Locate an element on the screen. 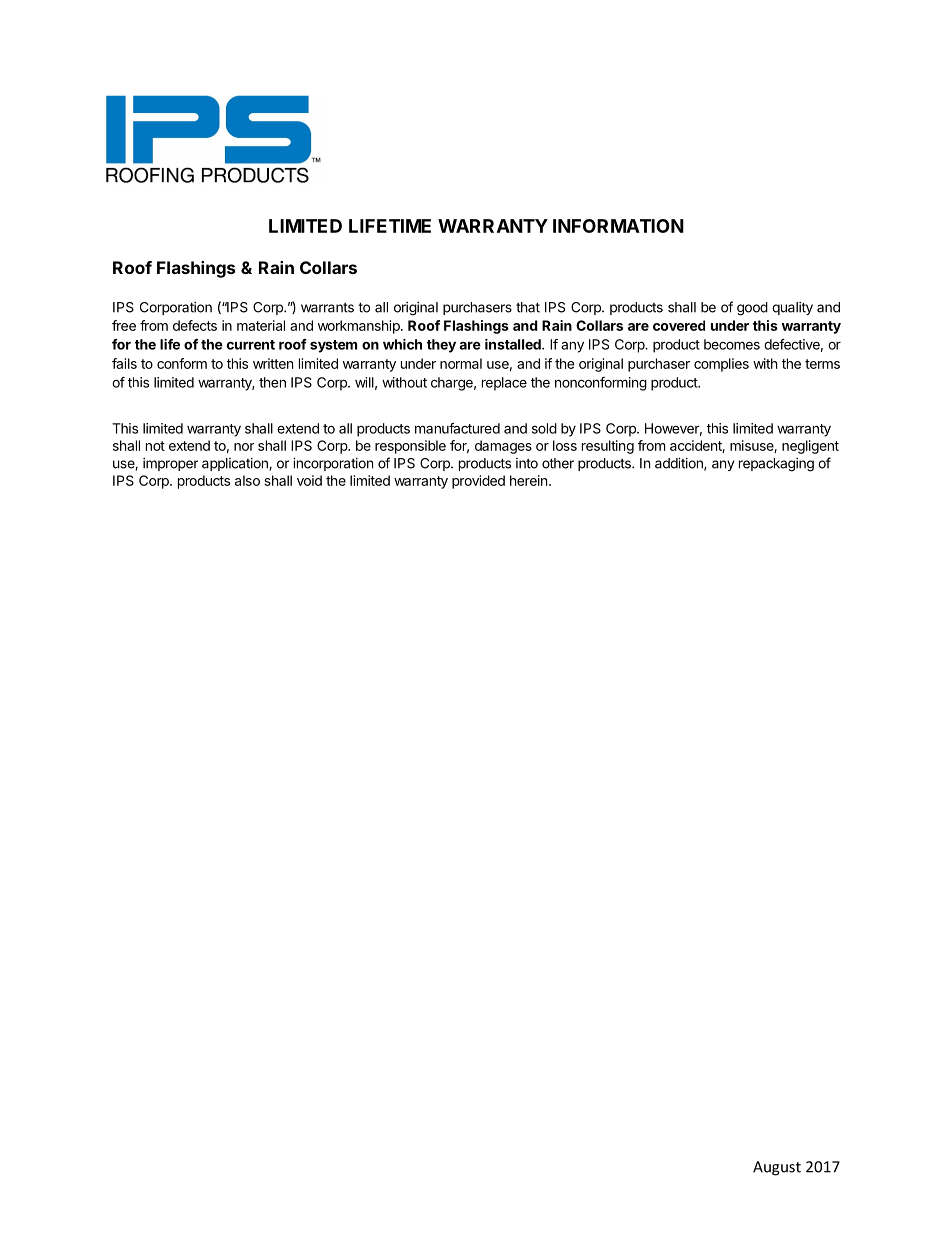 This screenshot has height=1233, width=952. good is located at coordinates (752, 309).
